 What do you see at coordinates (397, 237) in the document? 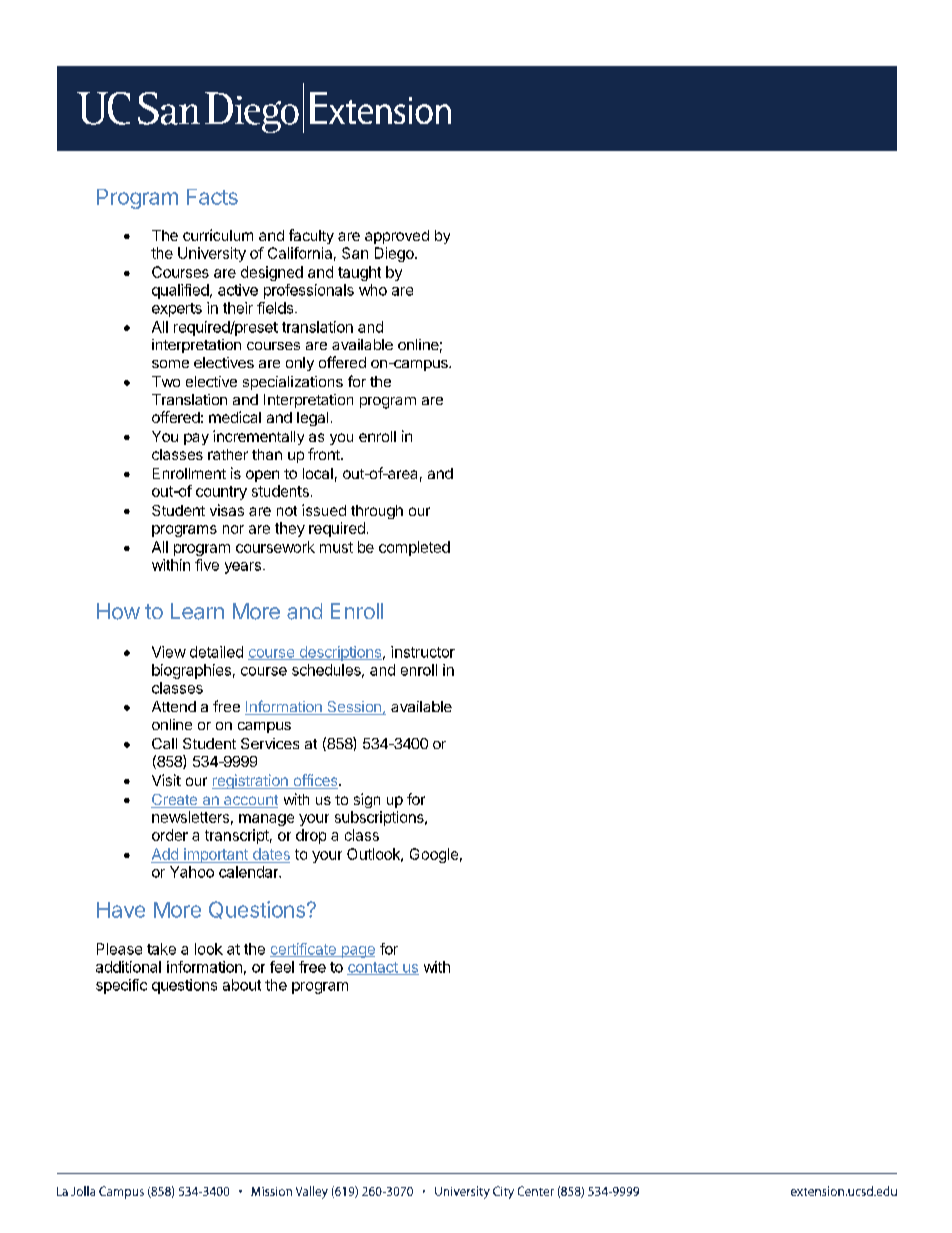
I see `approved` at bounding box center [397, 237].
